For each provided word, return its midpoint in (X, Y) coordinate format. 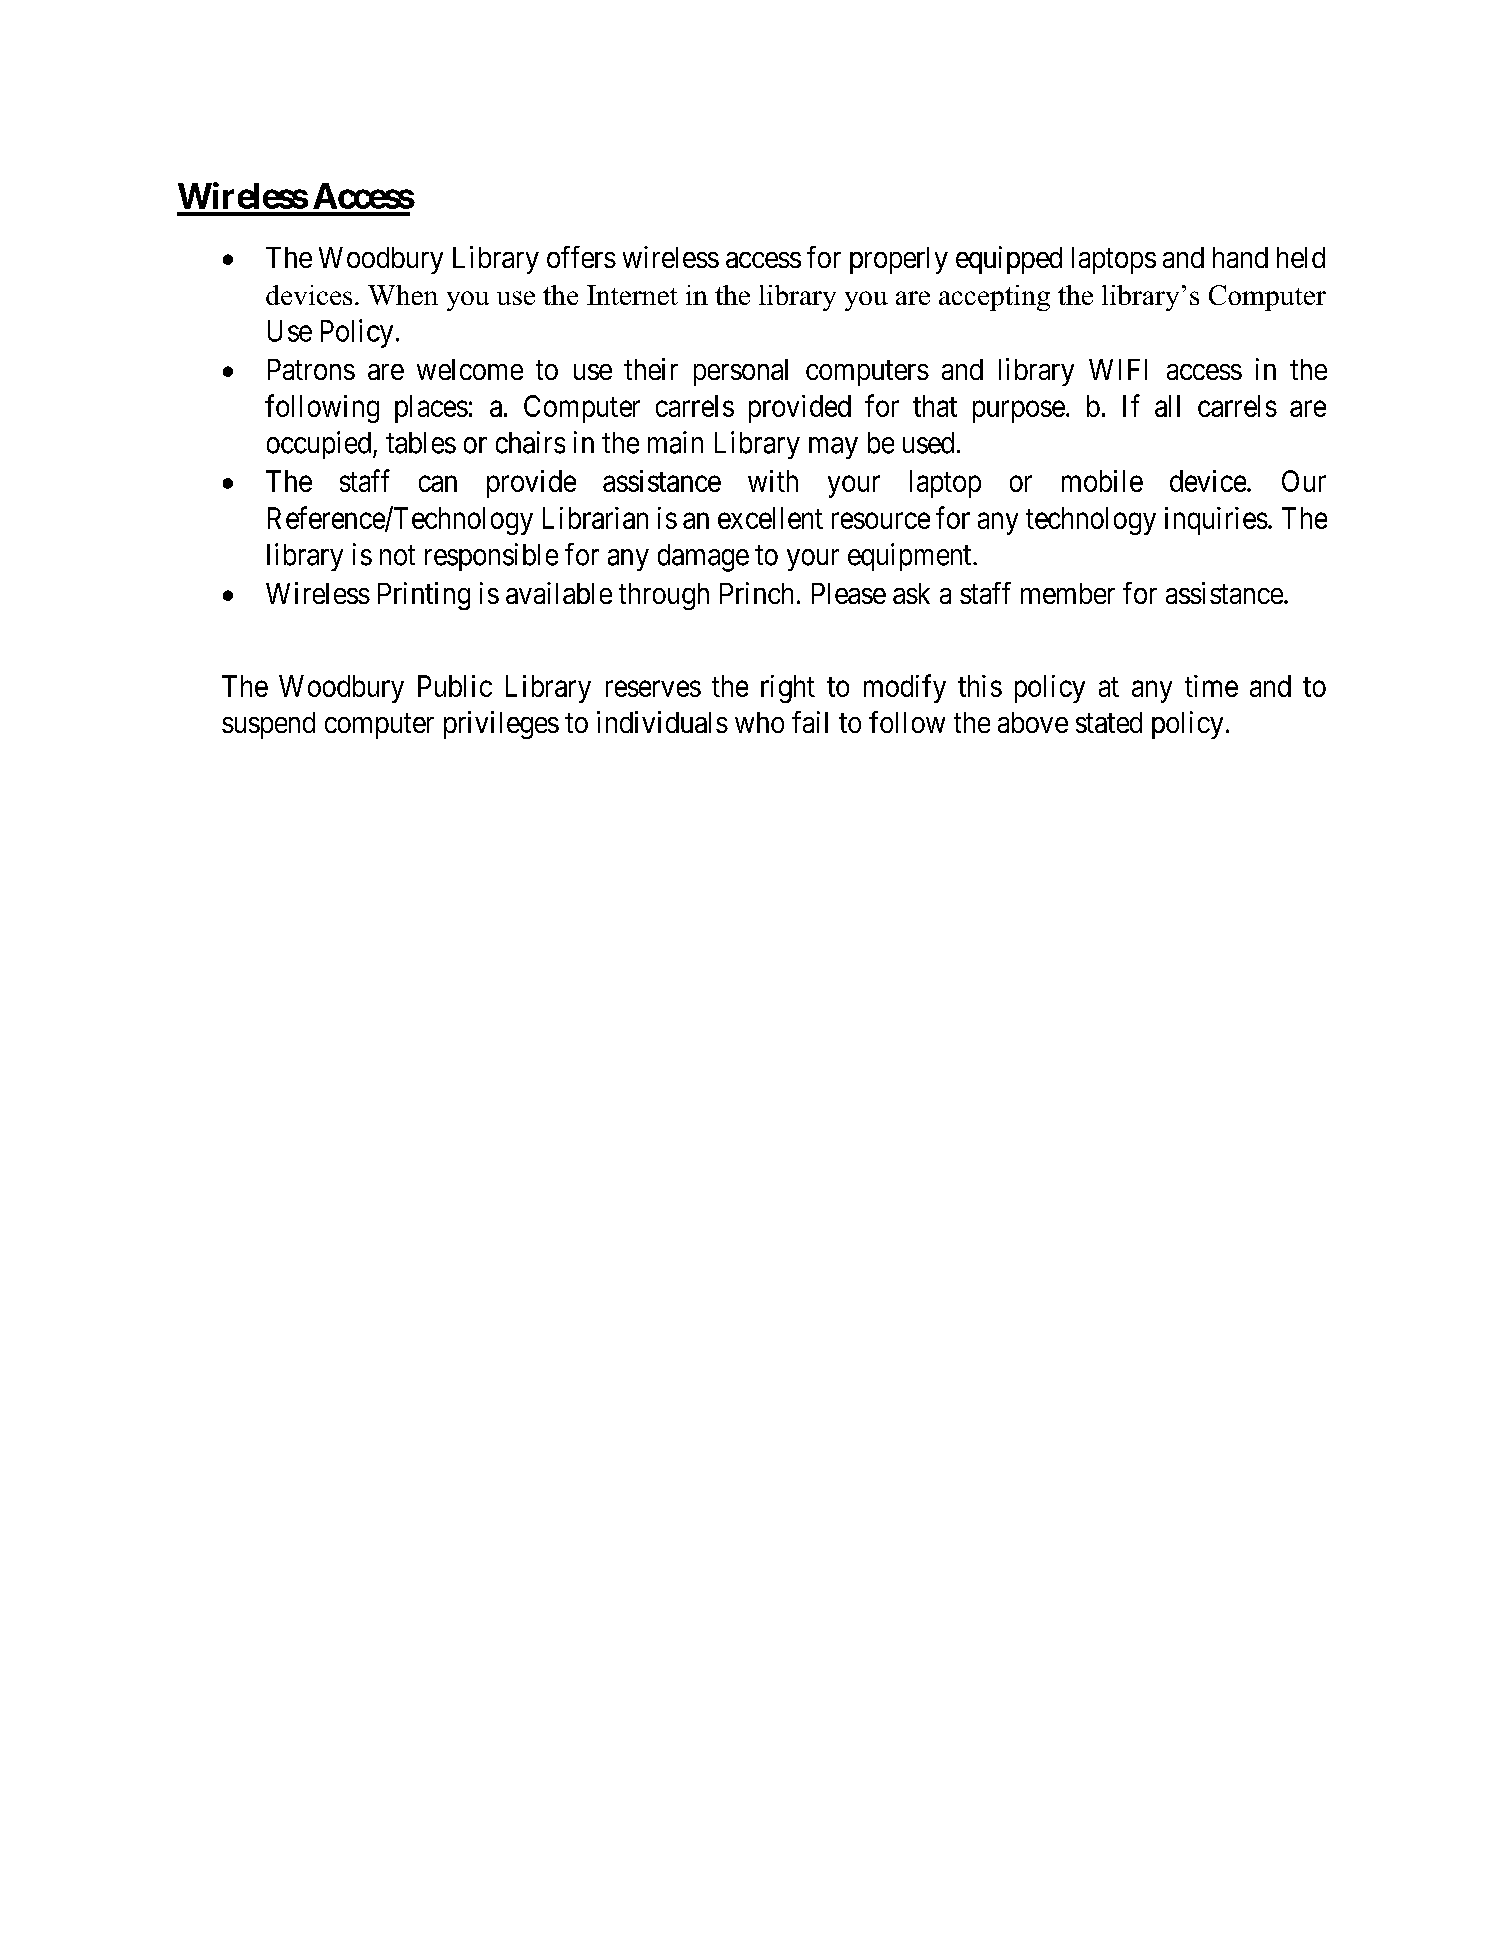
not (397, 556)
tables (421, 443)
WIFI (1118, 369)
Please (849, 593)
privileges (501, 725)
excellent (770, 518)
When (403, 295)
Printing (424, 596)
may (833, 448)
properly (899, 260)
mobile (1102, 481)
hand (1240, 257)
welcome (470, 369)
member (1068, 593)
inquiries (1216, 521)
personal (741, 372)
